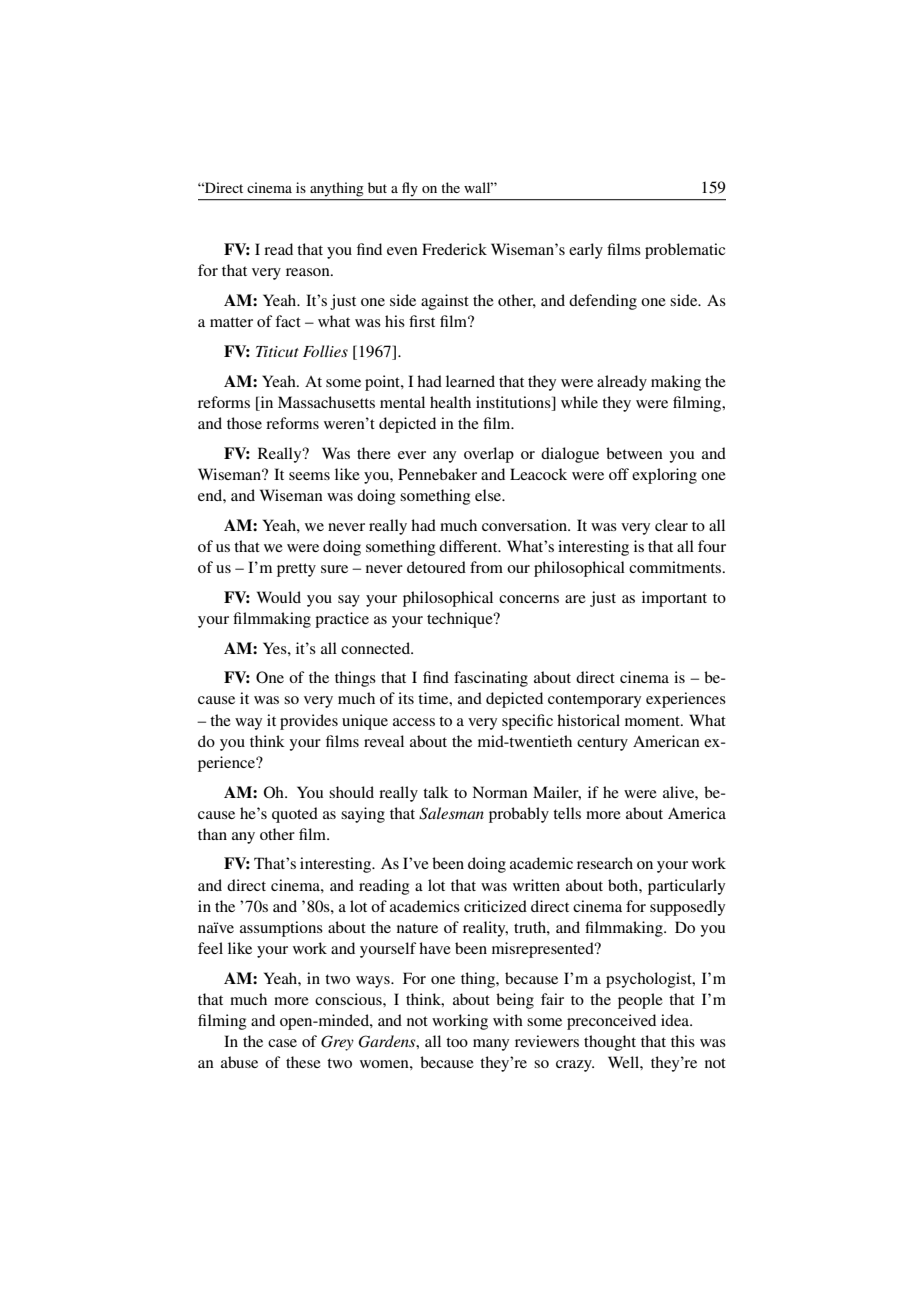 The height and width of the image is (1308, 924). Describe the element at coordinates (685, 251) in the image. I see `problematic` at that location.
